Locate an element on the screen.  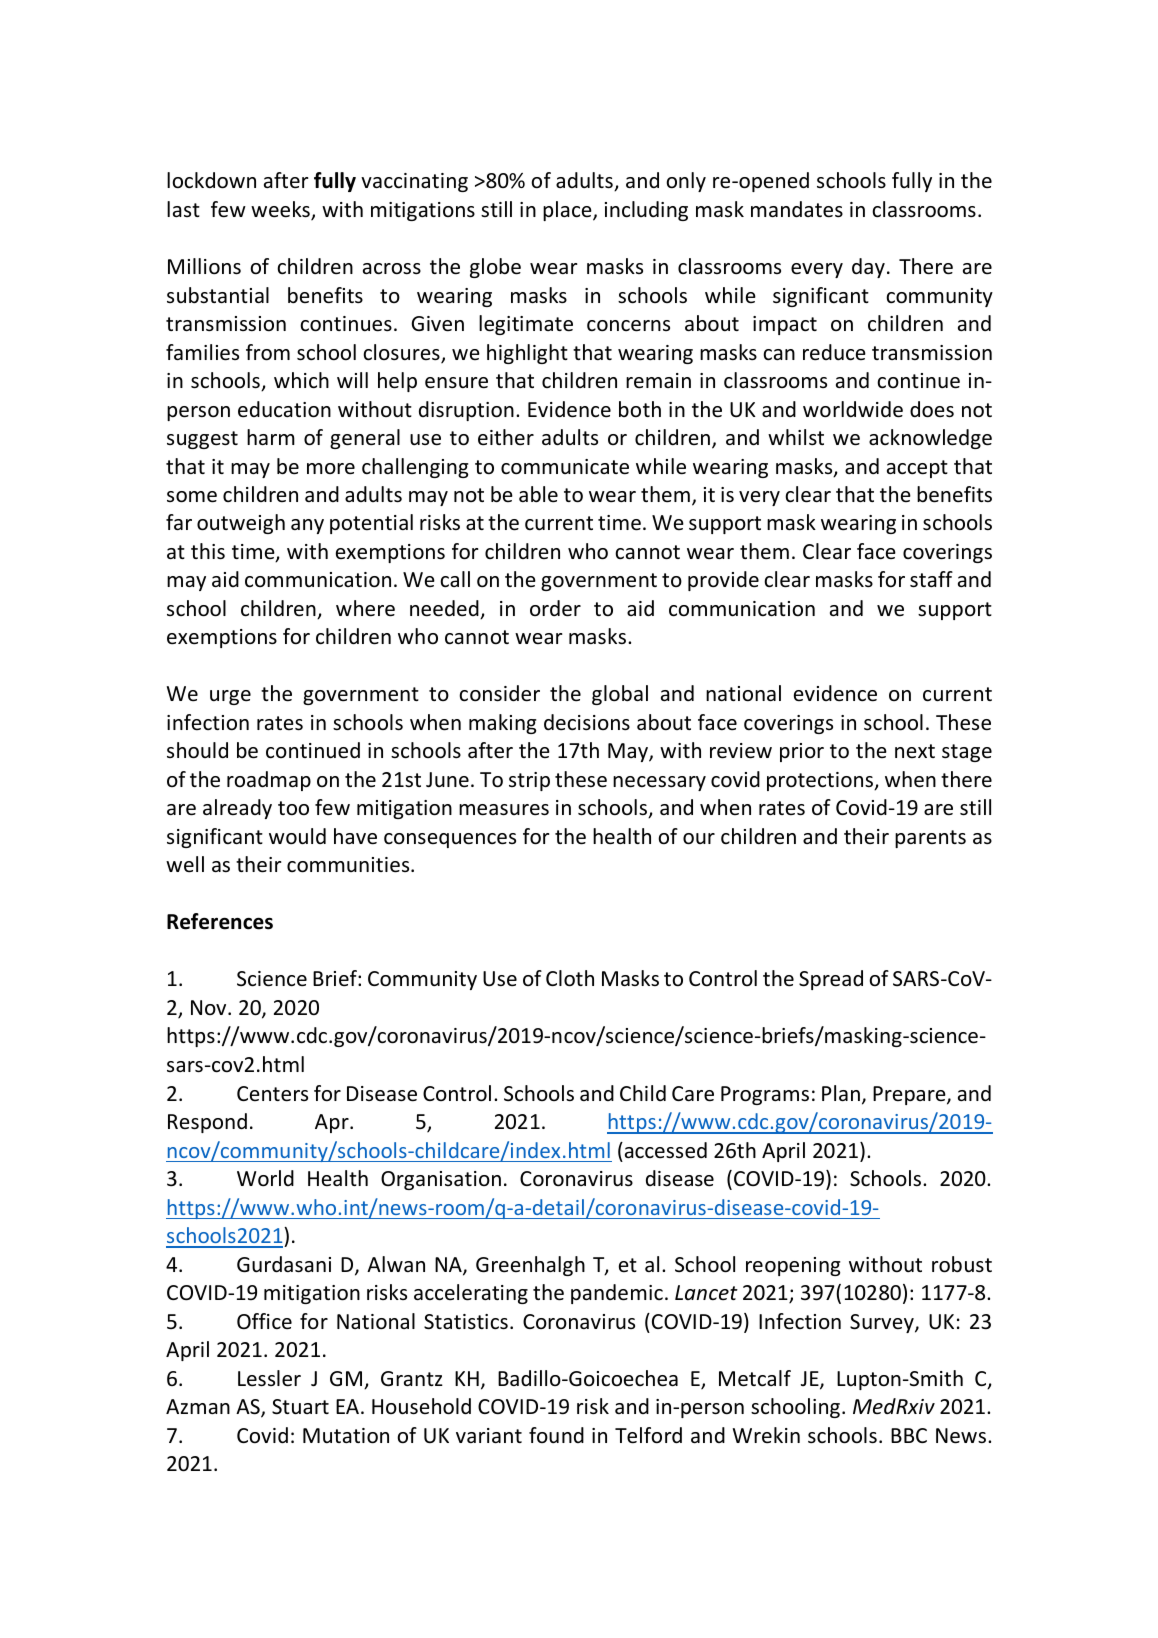
found is located at coordinates (556, 1435).
